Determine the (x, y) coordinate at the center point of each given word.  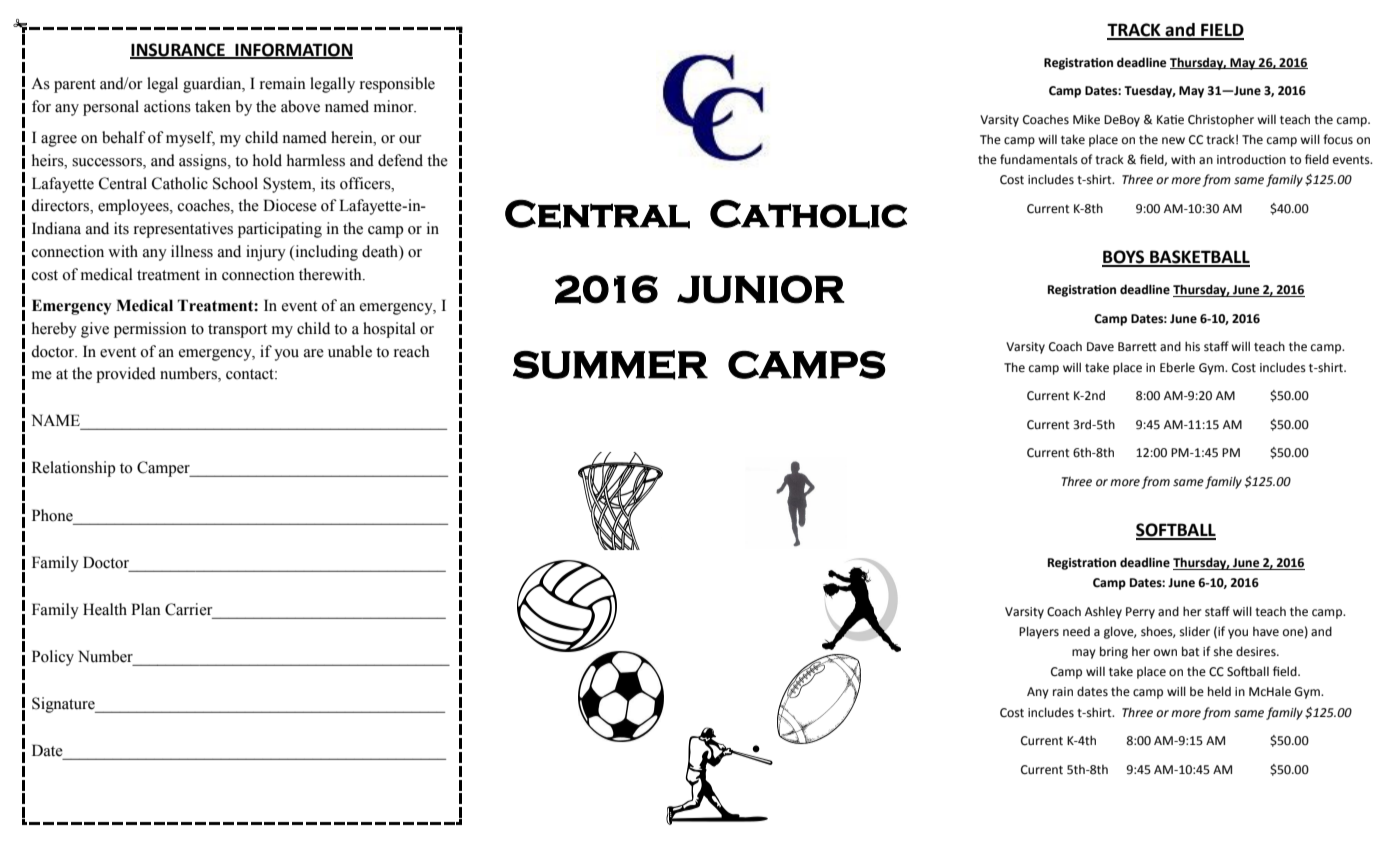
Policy (53, 658)
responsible (397, 85)
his (1192, 346)
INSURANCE (178, 50)
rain (1063, 692)
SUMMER (610, 365)
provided (126, 375)
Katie (1170, 120)
